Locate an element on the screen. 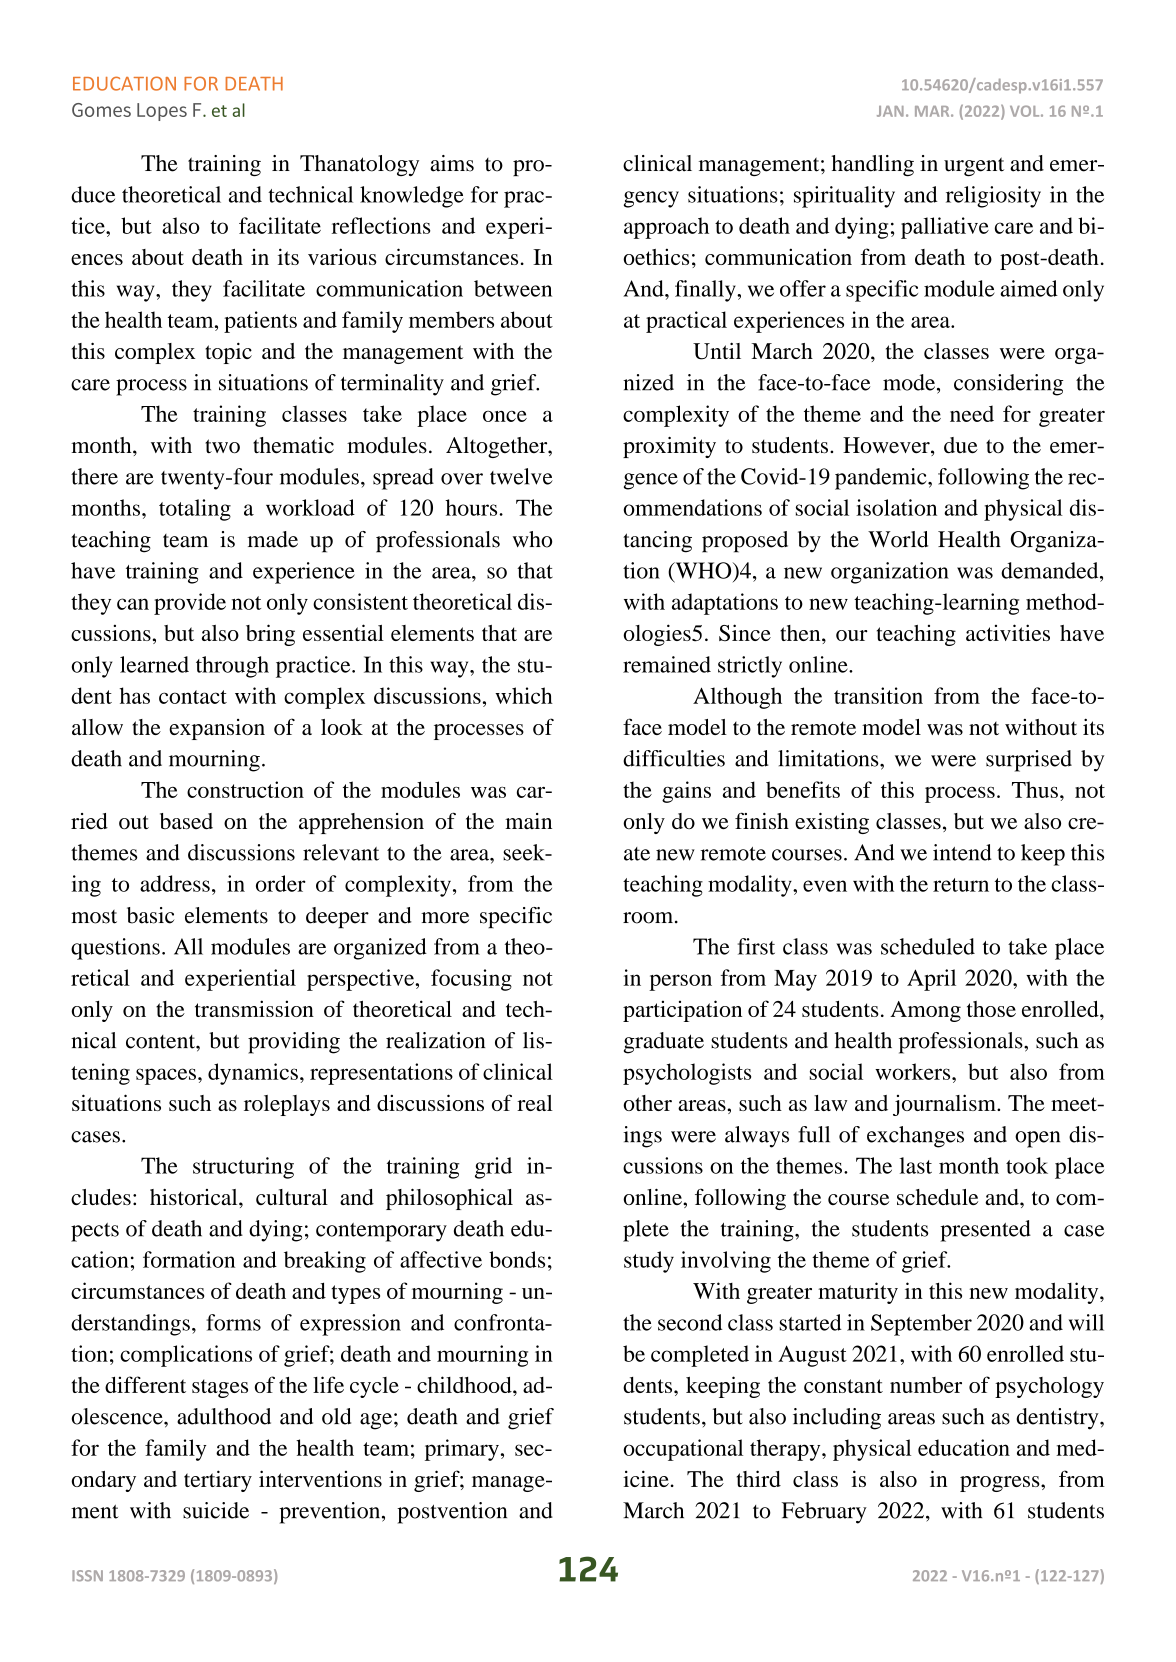  April is located at coordinates (931, 980).
